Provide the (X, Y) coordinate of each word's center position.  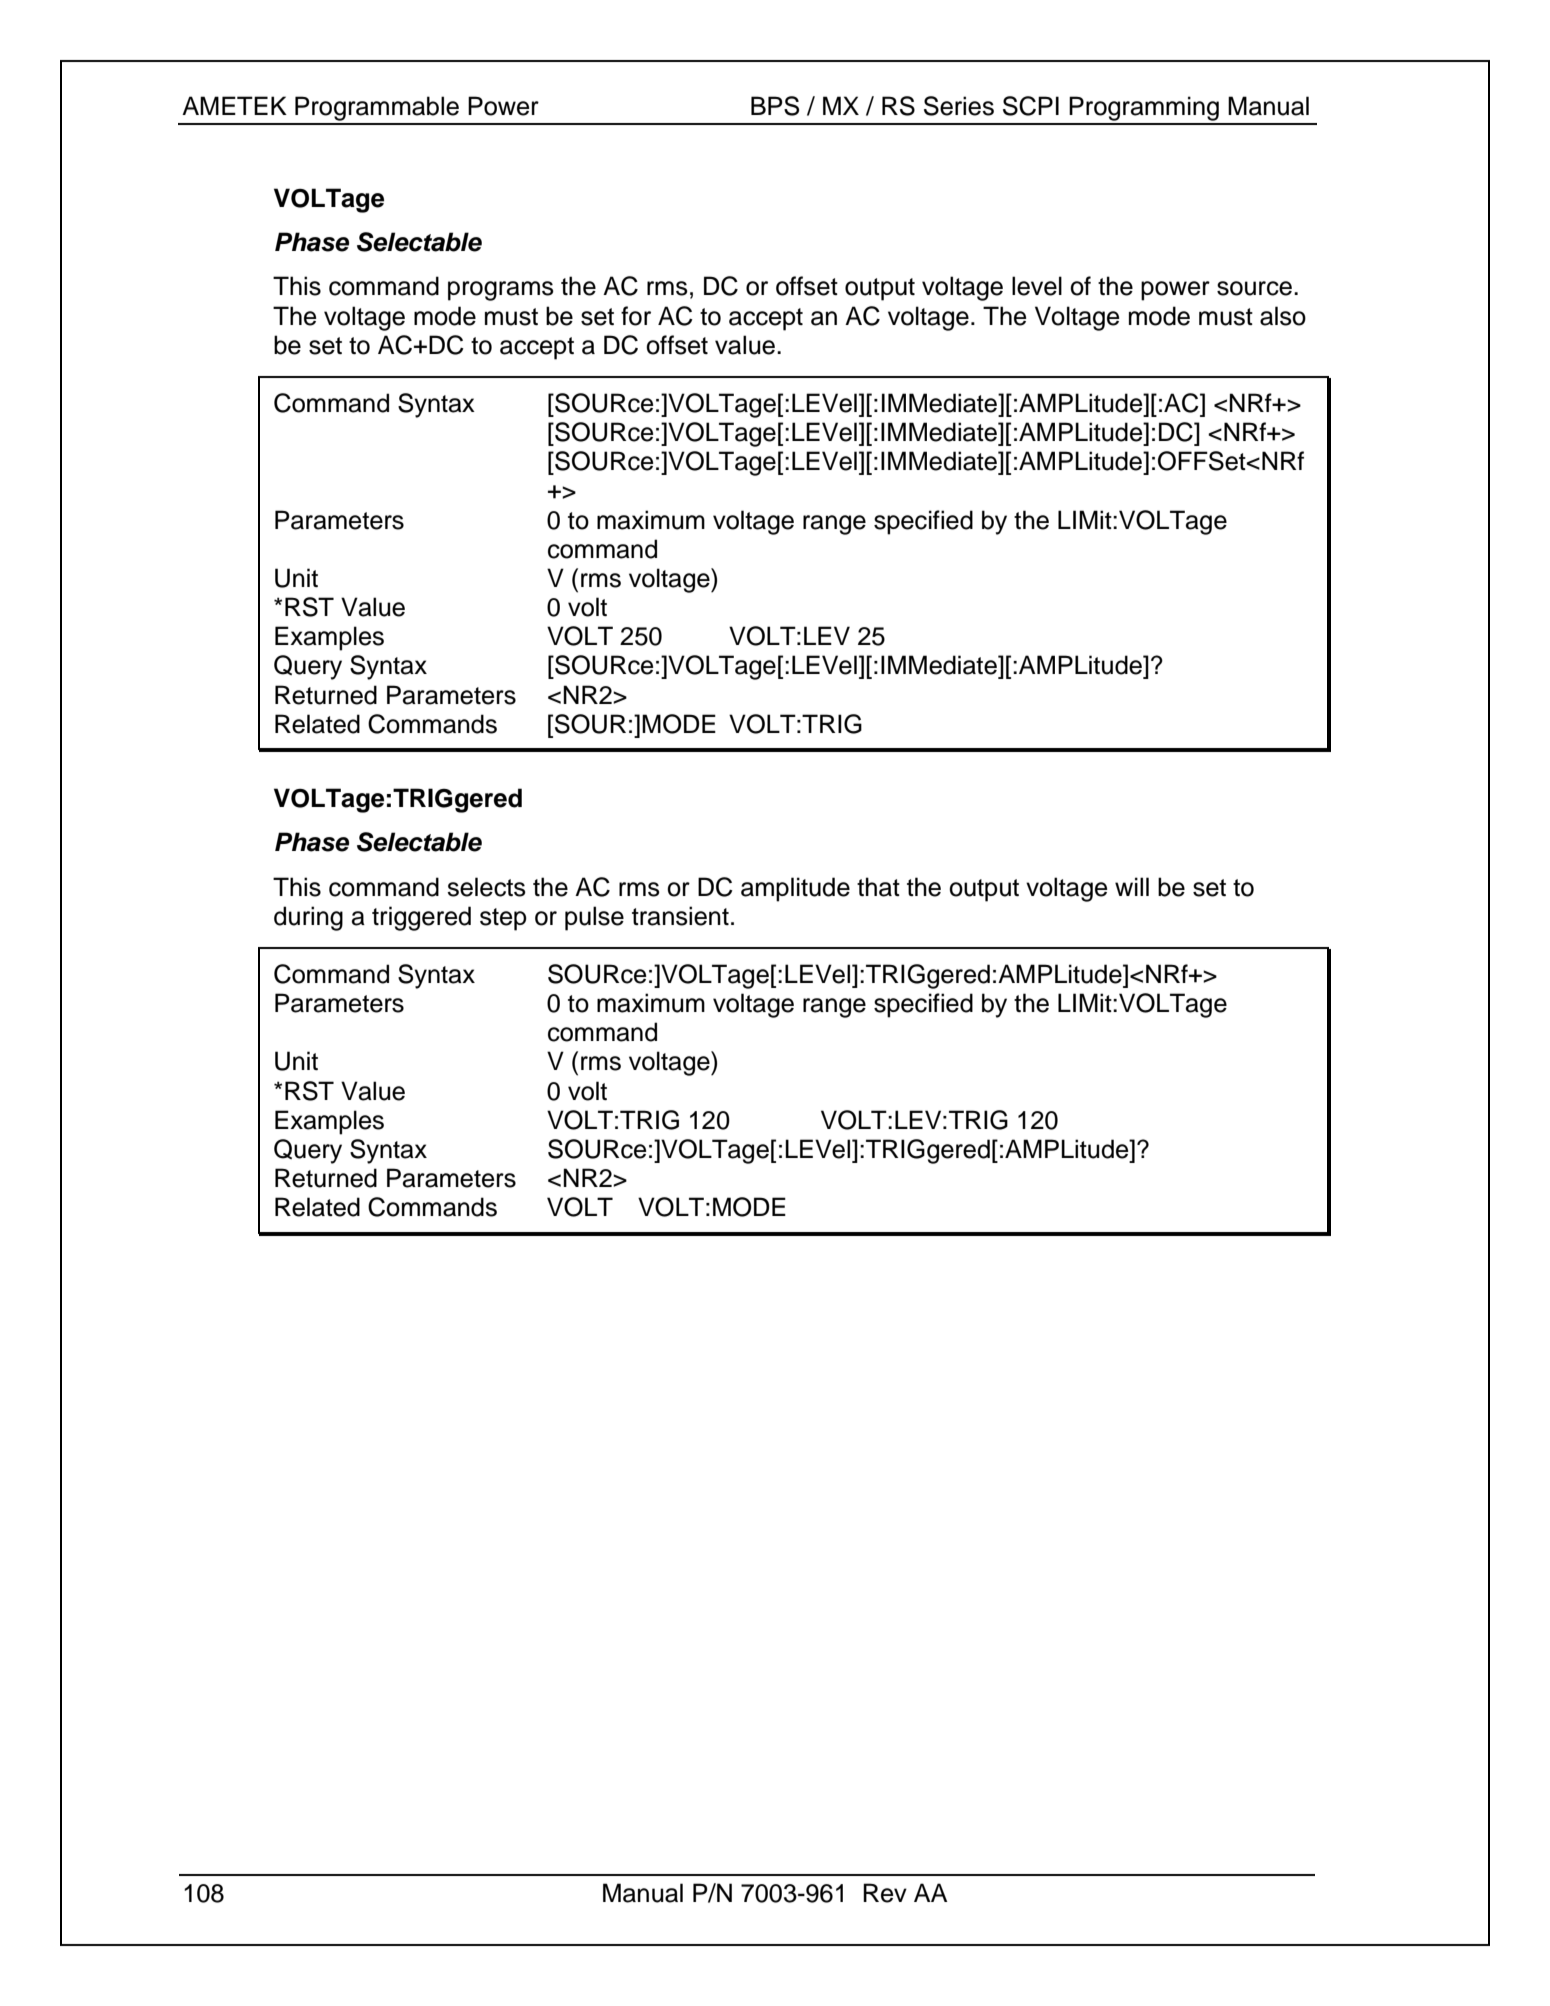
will (1132, 886)
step (503, 919)
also (1283, 316)
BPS (775, 106)
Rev (885, 1893)
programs (501, 291)
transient (680, 916)
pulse (594, 918)
